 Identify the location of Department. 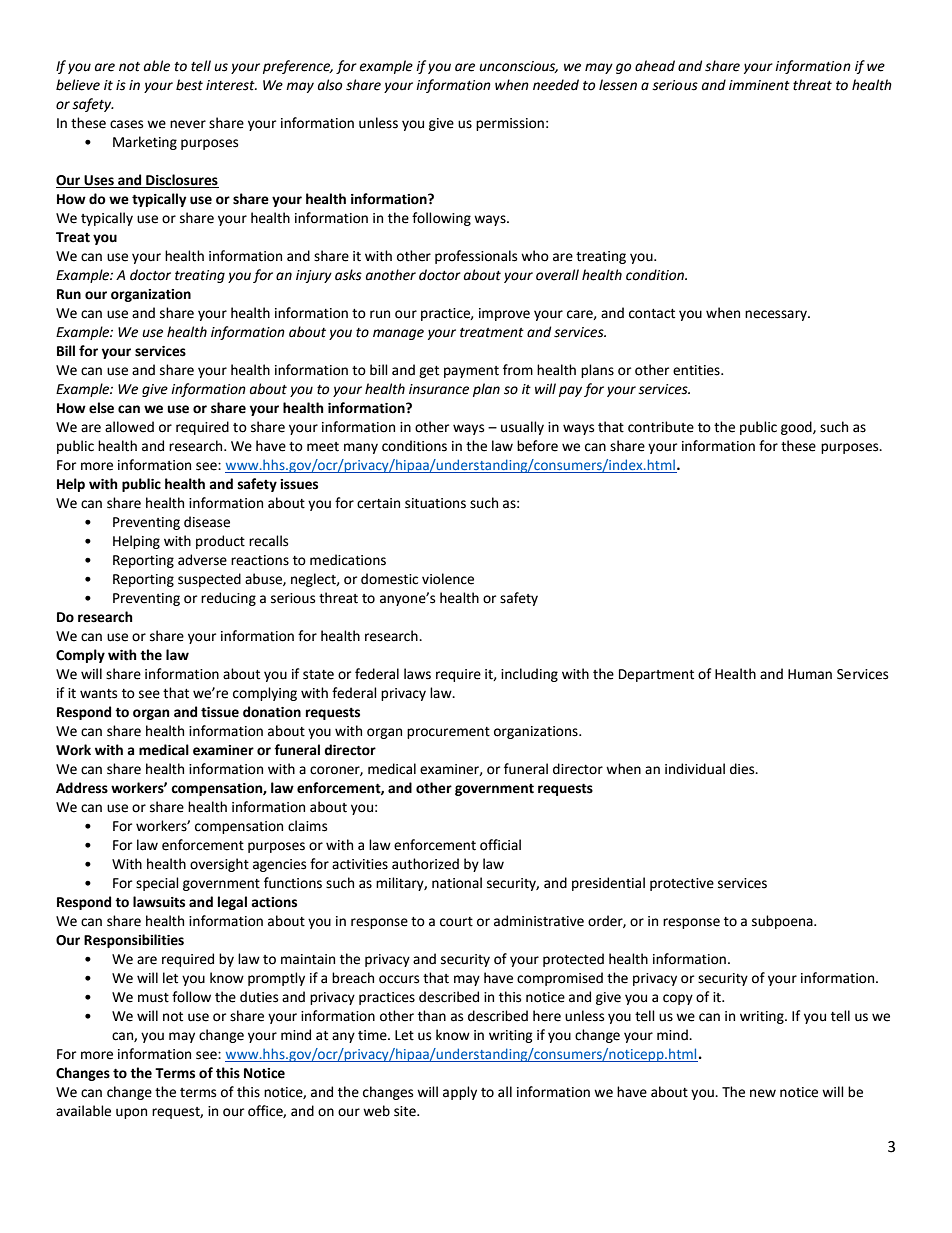
(656, 675).
